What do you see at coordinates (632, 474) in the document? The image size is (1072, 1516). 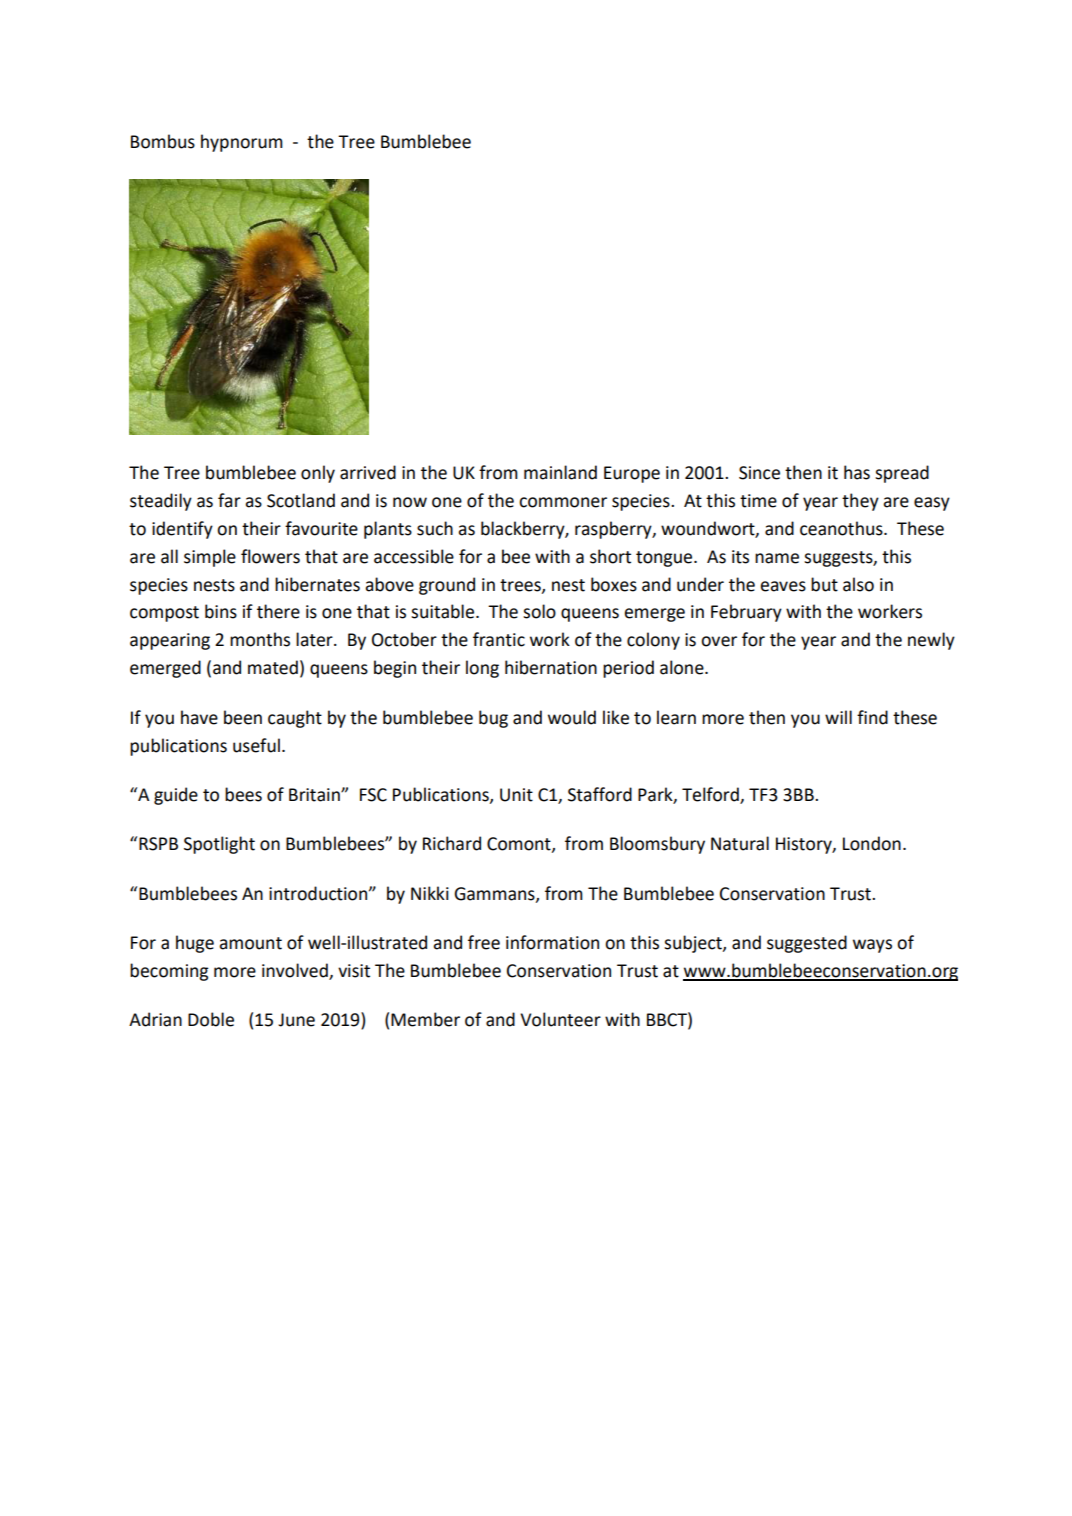 I see `Europe` at bounding box center [632, 474].
